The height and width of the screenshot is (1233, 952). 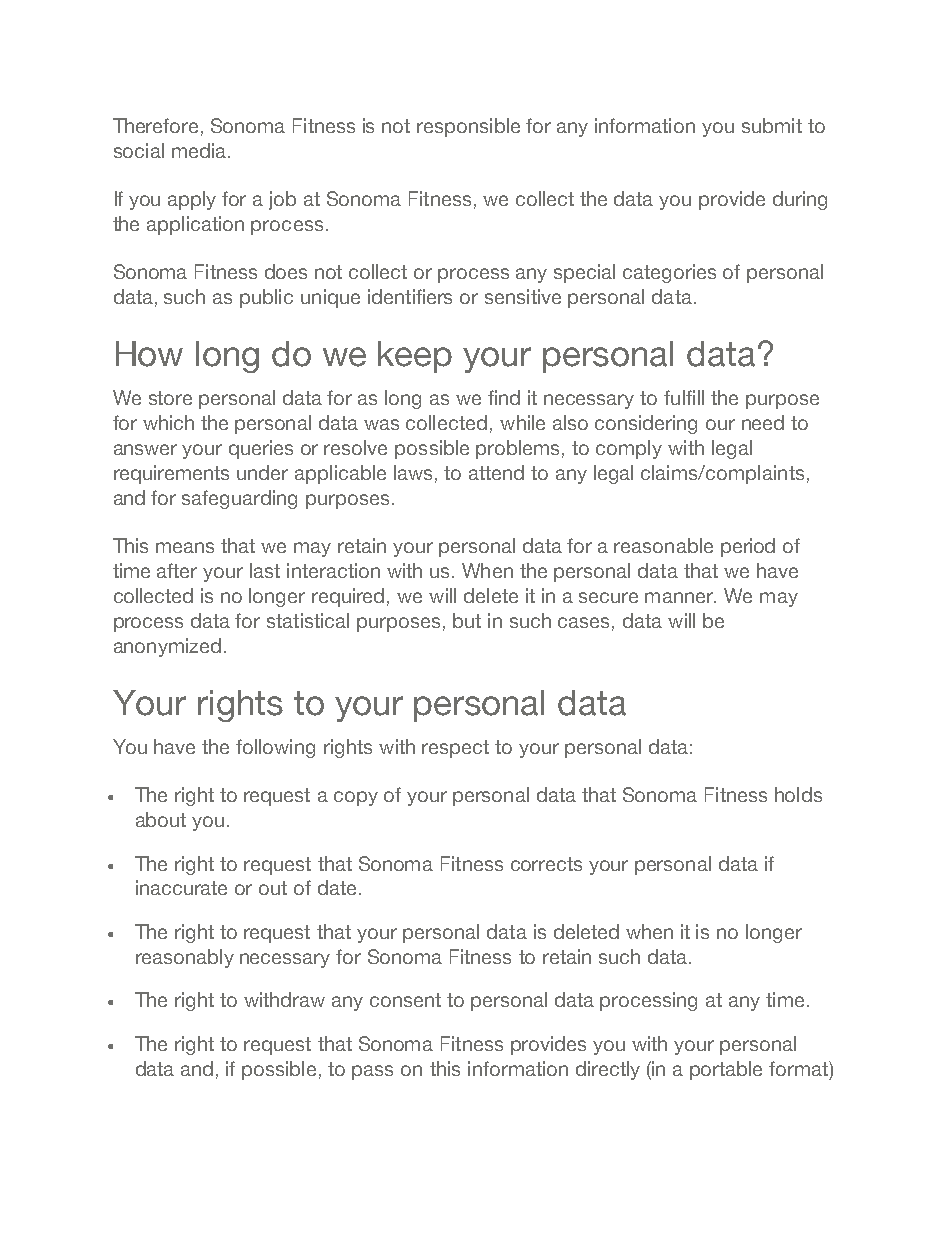 I want to click on keep, so click(x=415, y=357).
